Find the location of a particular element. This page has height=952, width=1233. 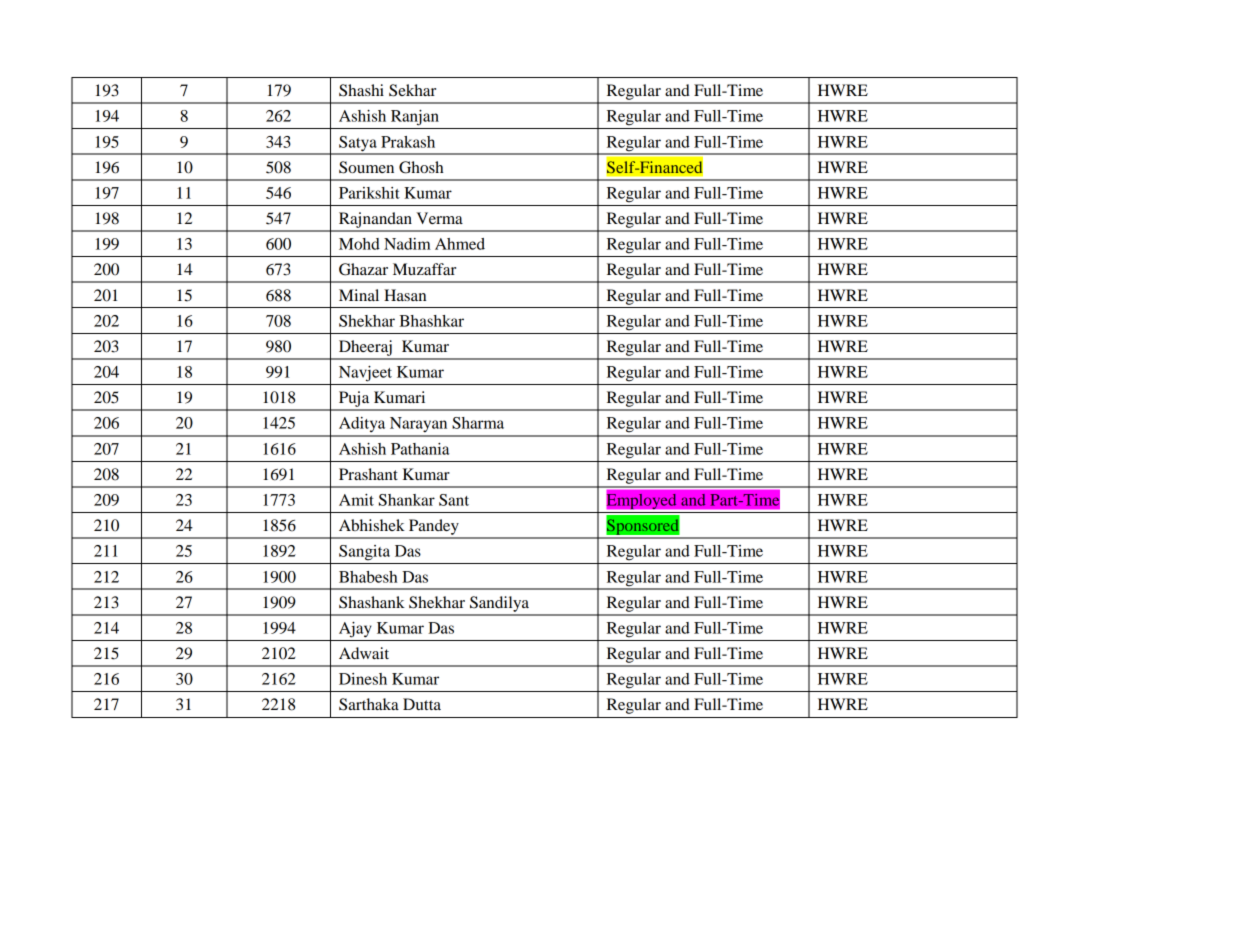

Ajay is located at coordinates (355, 630).
